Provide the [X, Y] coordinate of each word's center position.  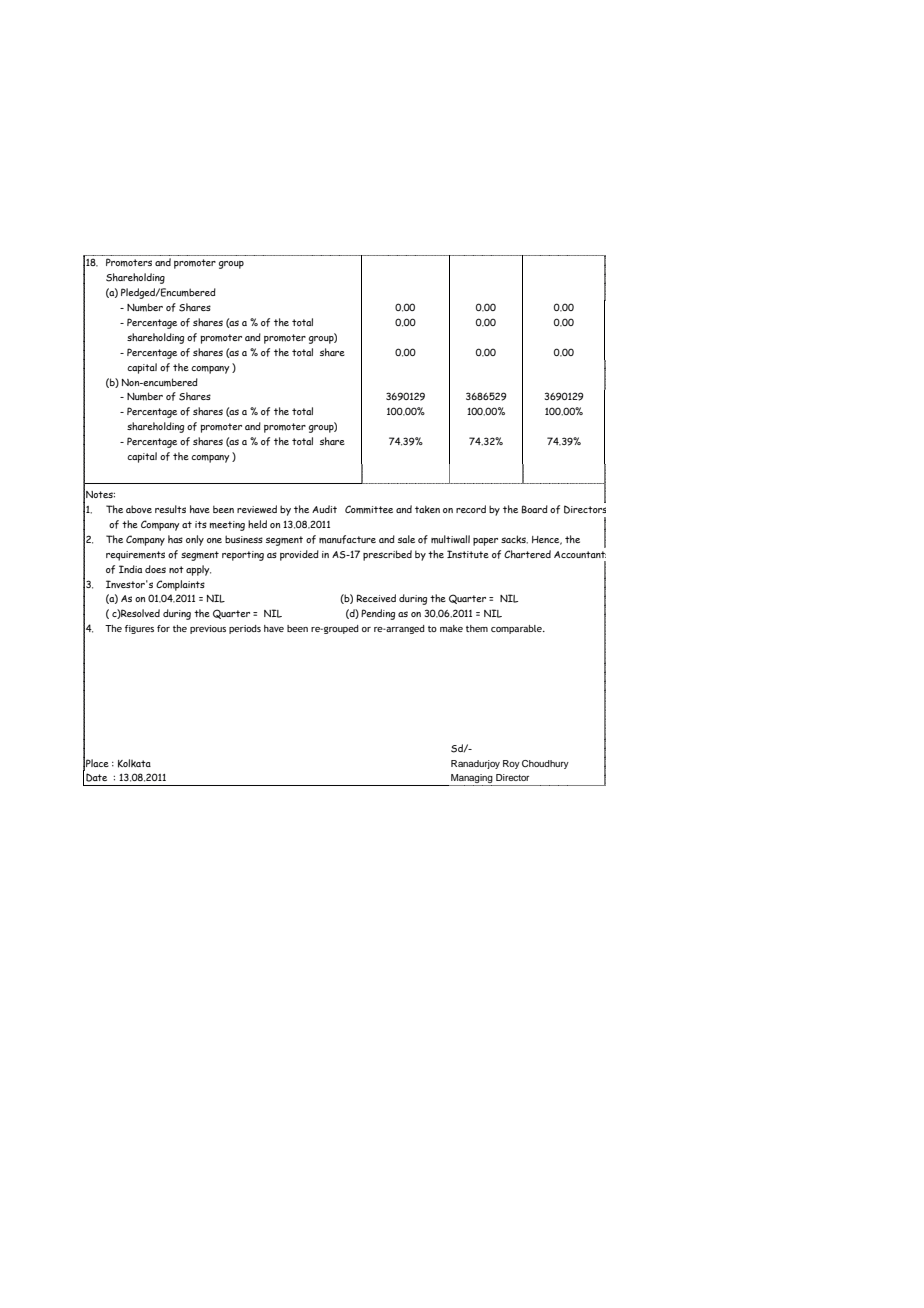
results [170, 509]
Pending [378, 614]
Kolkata [134, 763]
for [163, 628]
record [471, 509]
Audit [324, 509]
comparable [517, 629]
